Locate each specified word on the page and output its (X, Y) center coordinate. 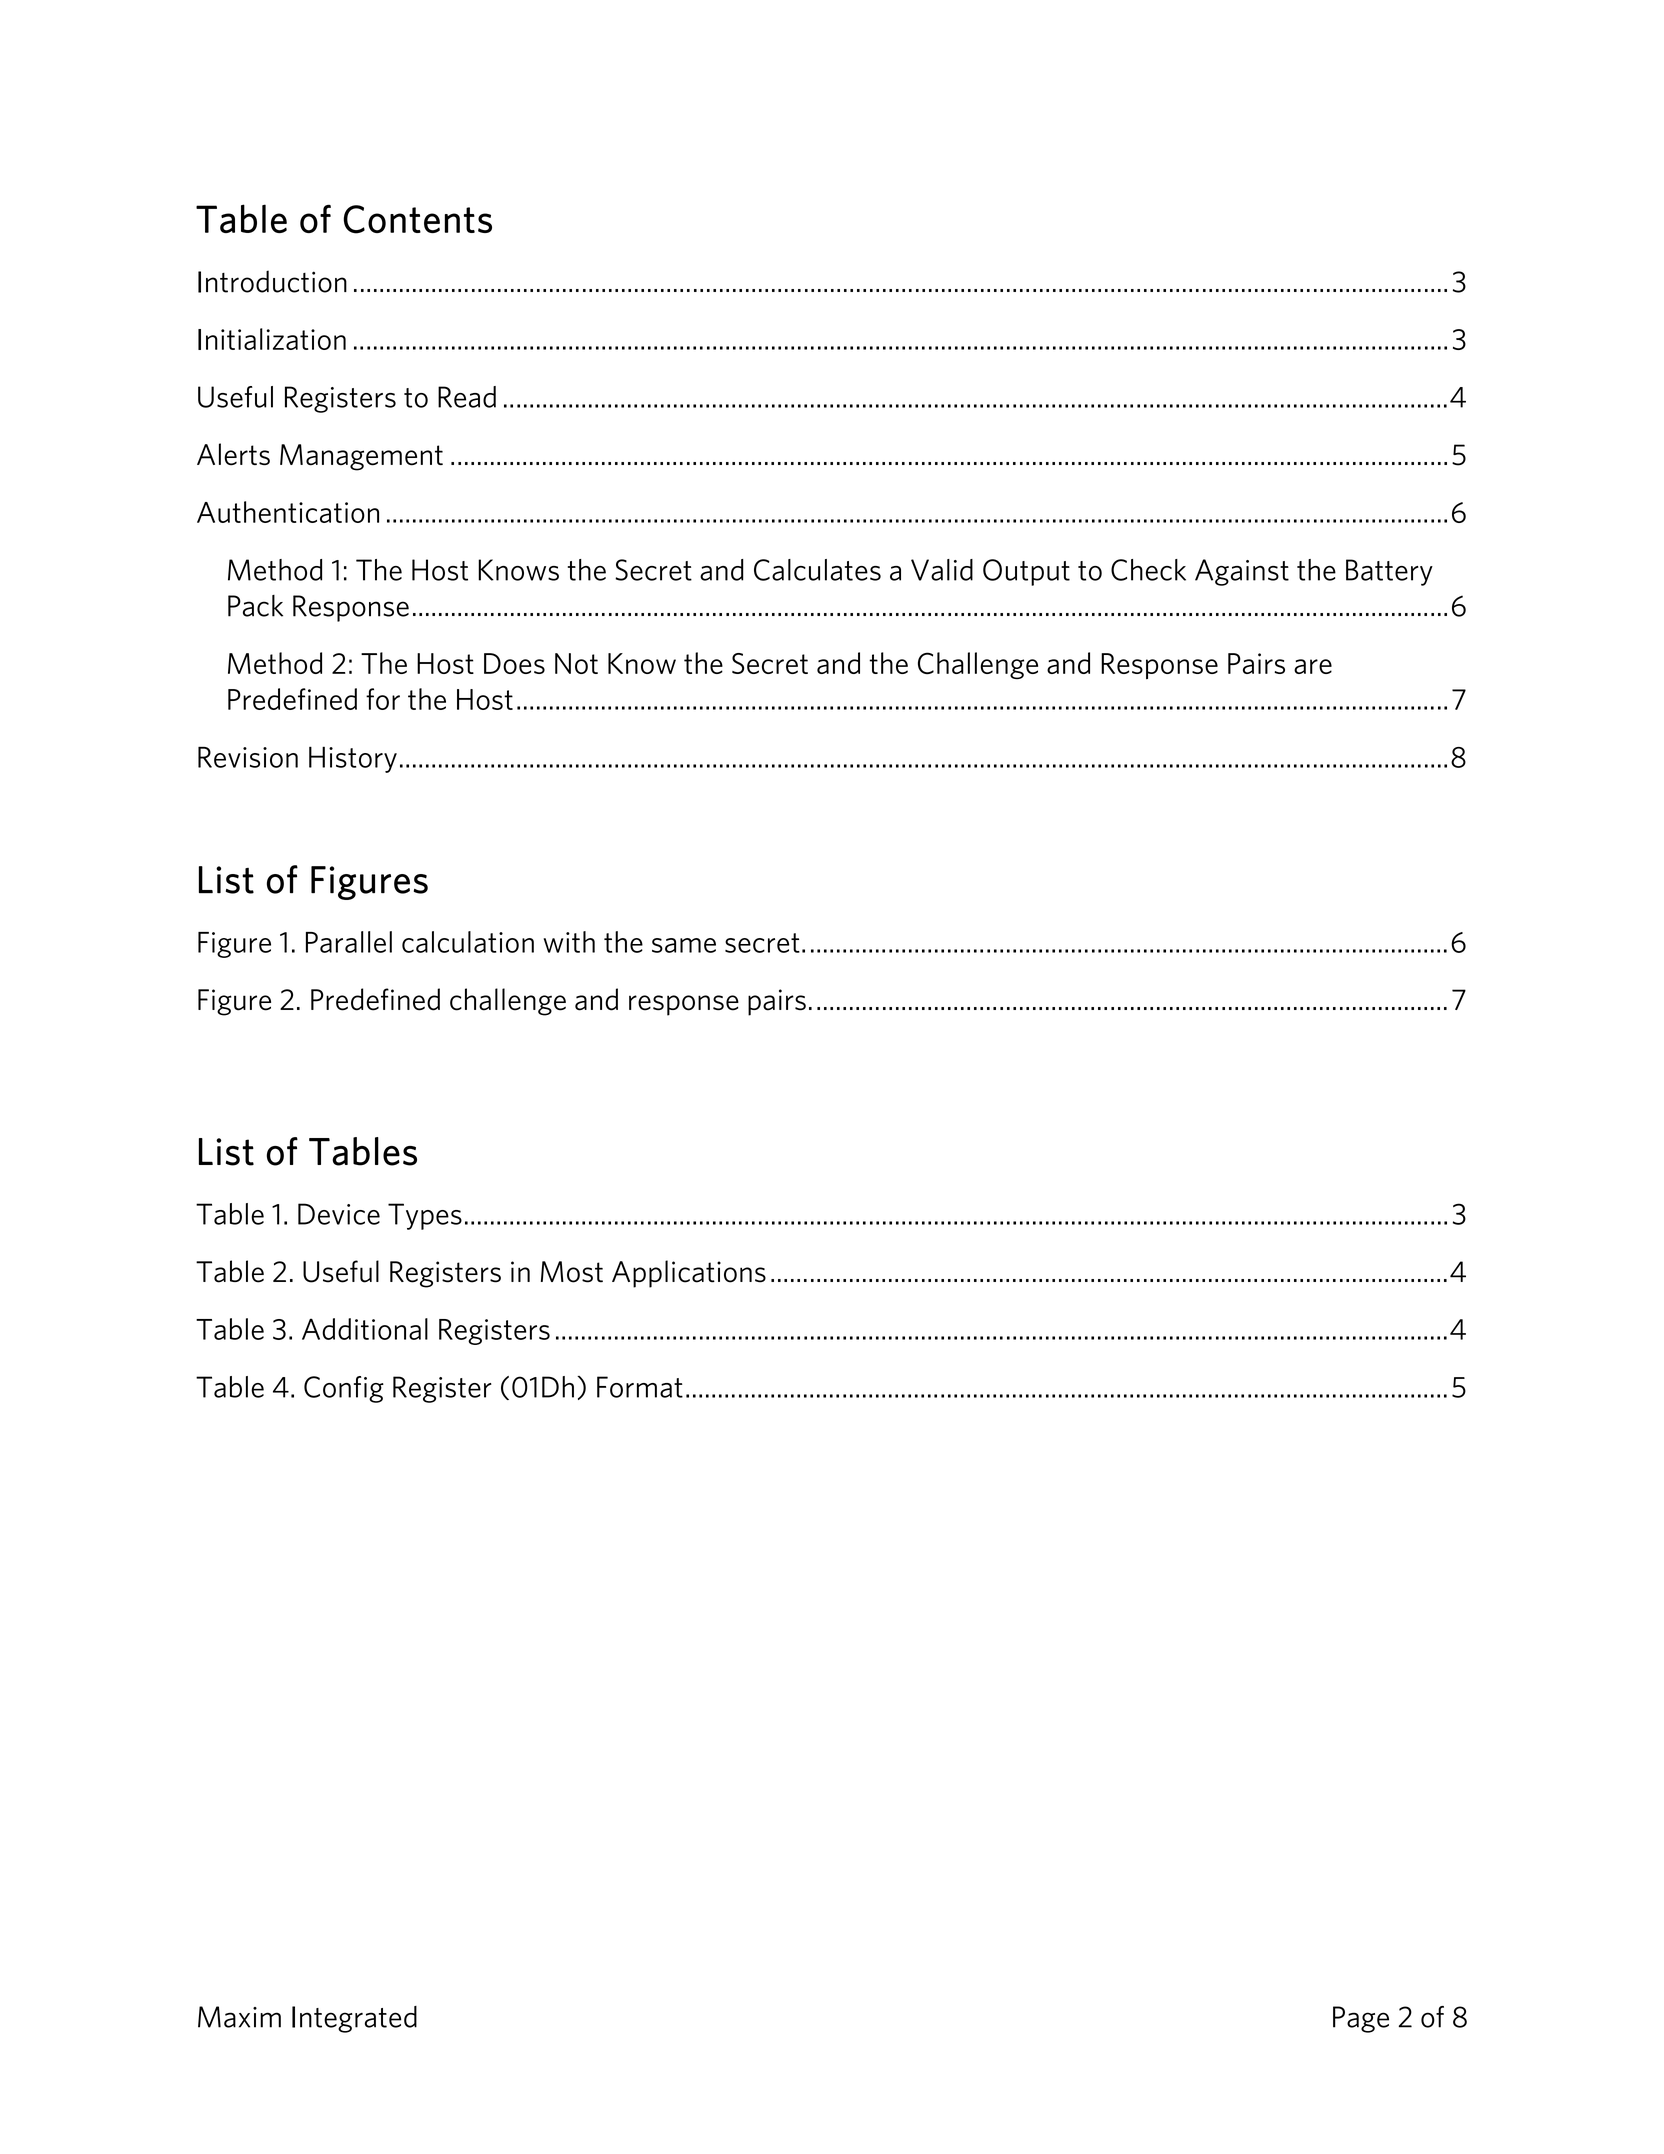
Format (640, 1387)
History (353, 759)
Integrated (354, 2019)
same (684, 945)
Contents (417, 219)
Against (1242, 572)
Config (344, 1389)
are (1313, 666)
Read (467, 397)
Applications (689, 1274)
